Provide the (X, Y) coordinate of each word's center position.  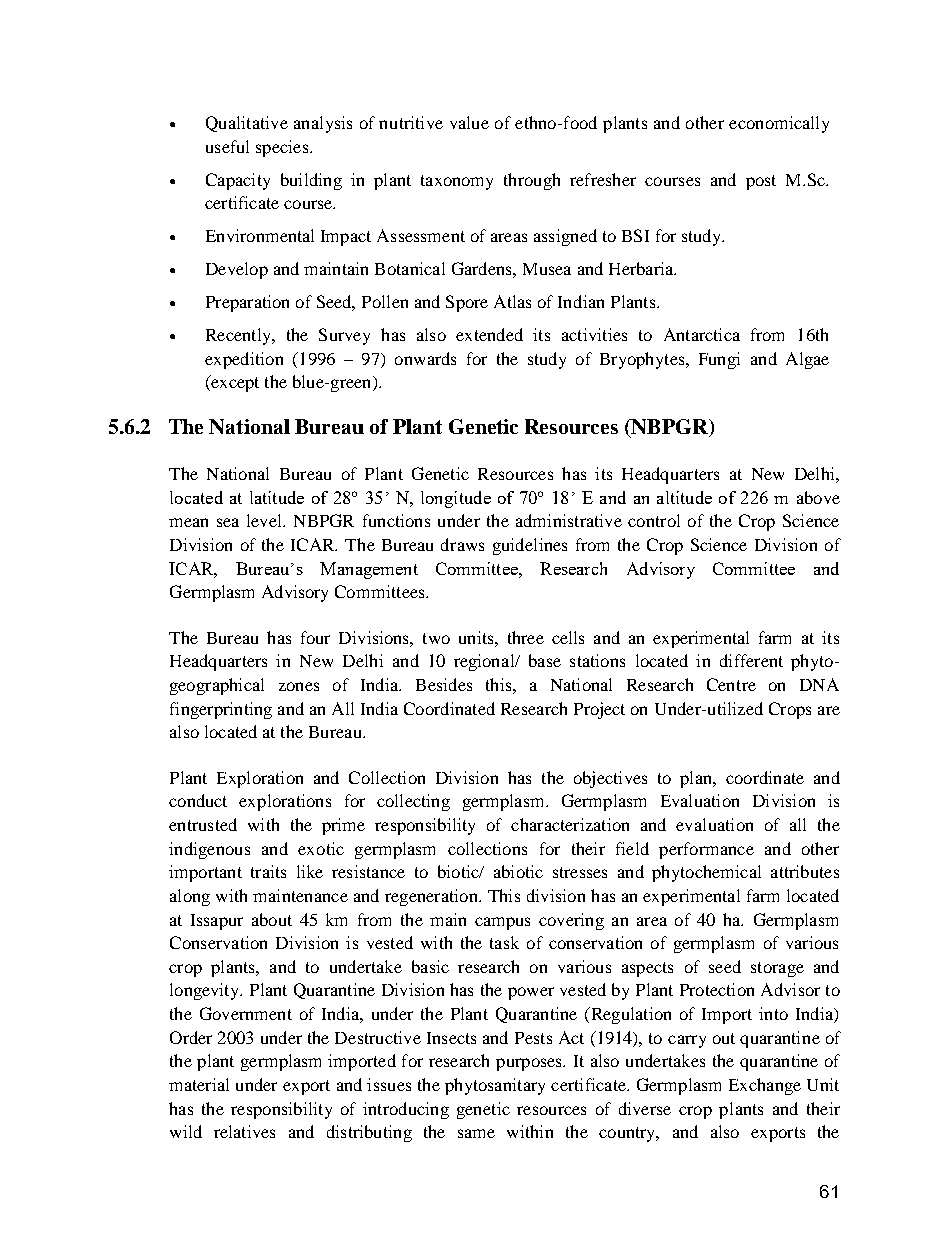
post (761, 182)
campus (502, 923)
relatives (244, 1131)
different (751, 660)
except (234, 383)
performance (706, 850)
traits (268, 871)
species (283, 148)
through (532, 181)
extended (489, 334)
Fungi (719, 360)
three (526, 637)
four (315, 637)
